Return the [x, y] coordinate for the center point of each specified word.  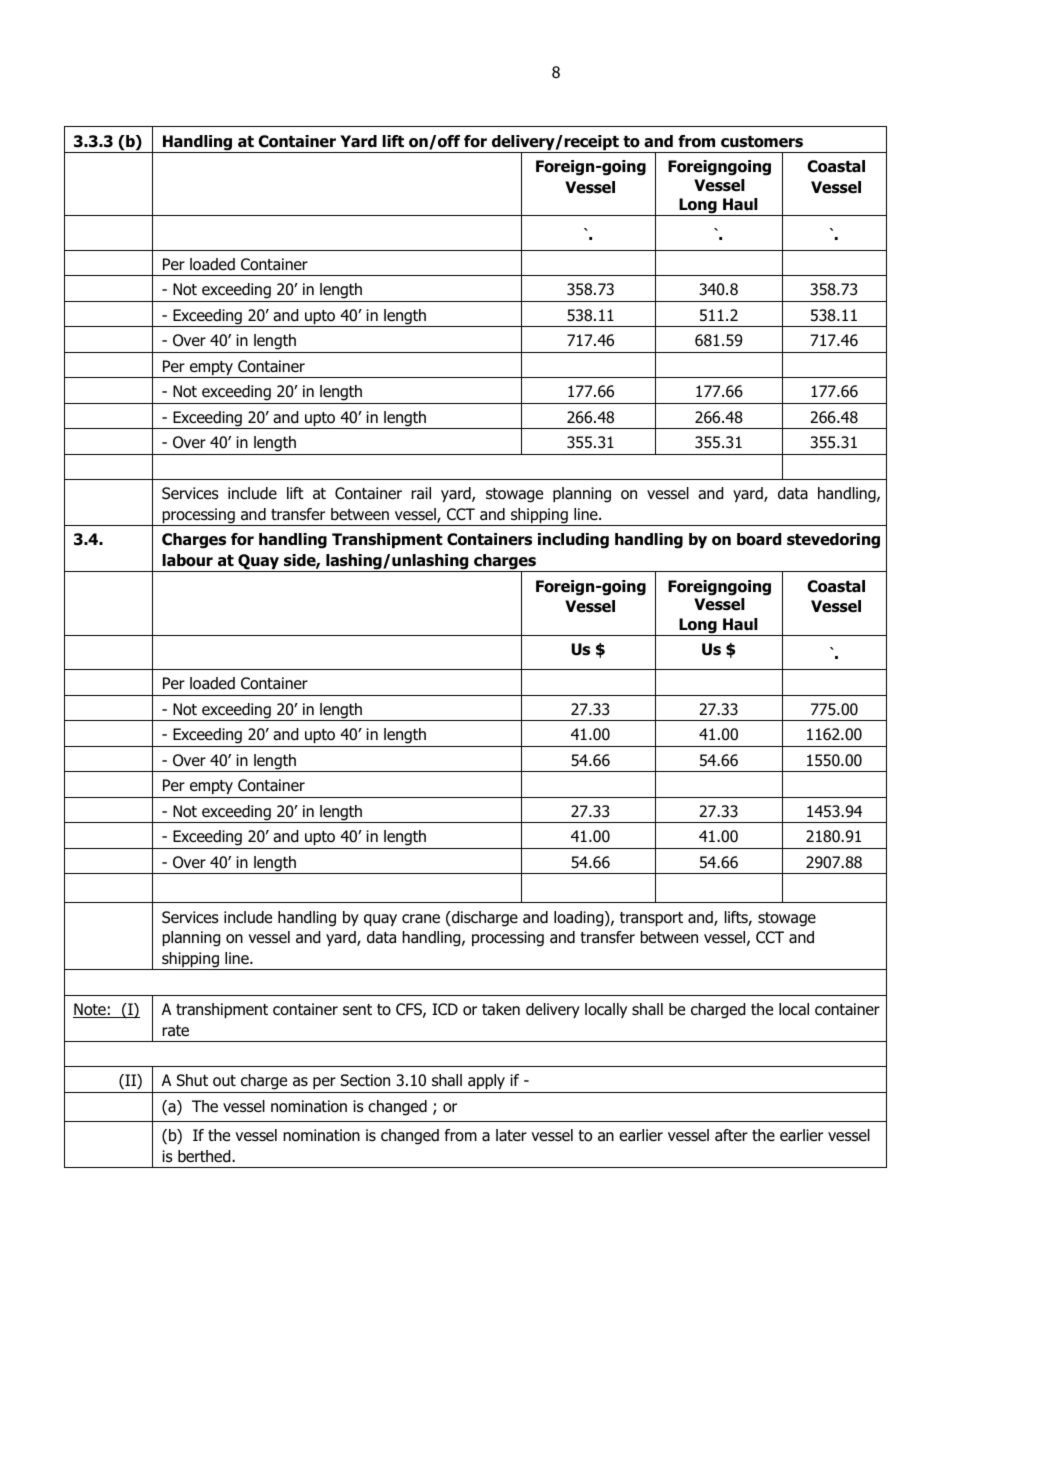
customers [762, 142]
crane [421, 919]
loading [580, 919]
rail [421, 493]
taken [501, 1009]
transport [651, 919]
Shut [192, 1080]
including [573, 541]
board [759, 539]
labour [187, 560]
